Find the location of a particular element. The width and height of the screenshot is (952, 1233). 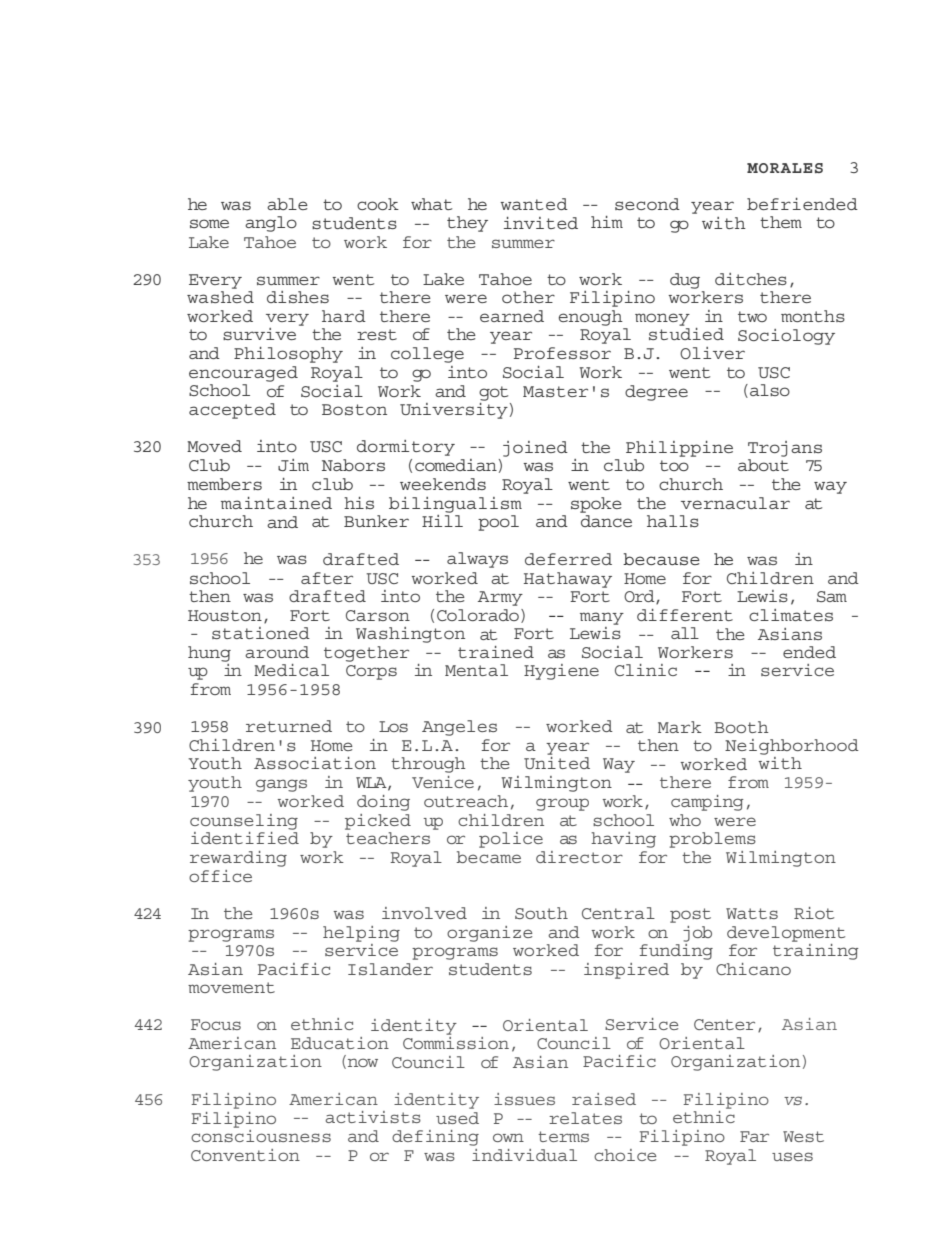

own is located at coordinates (508, 1137).
